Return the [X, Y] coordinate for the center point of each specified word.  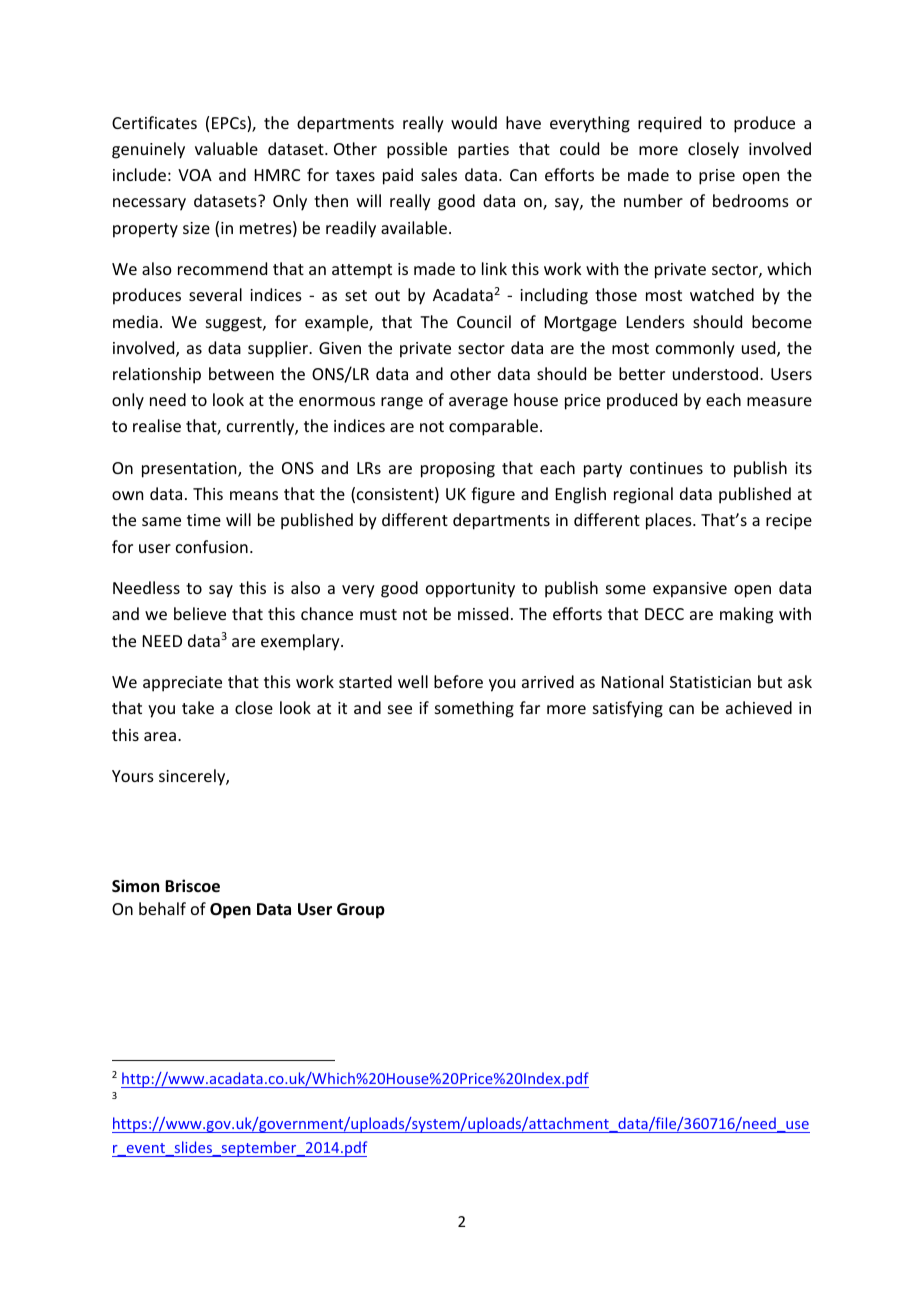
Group [361, 911]
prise [717, 177]
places [670, 521]
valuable [226, 148]
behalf [162, 908]
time [204, 520]
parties [483, 151]
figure [493, 495]
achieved [759, 707]
